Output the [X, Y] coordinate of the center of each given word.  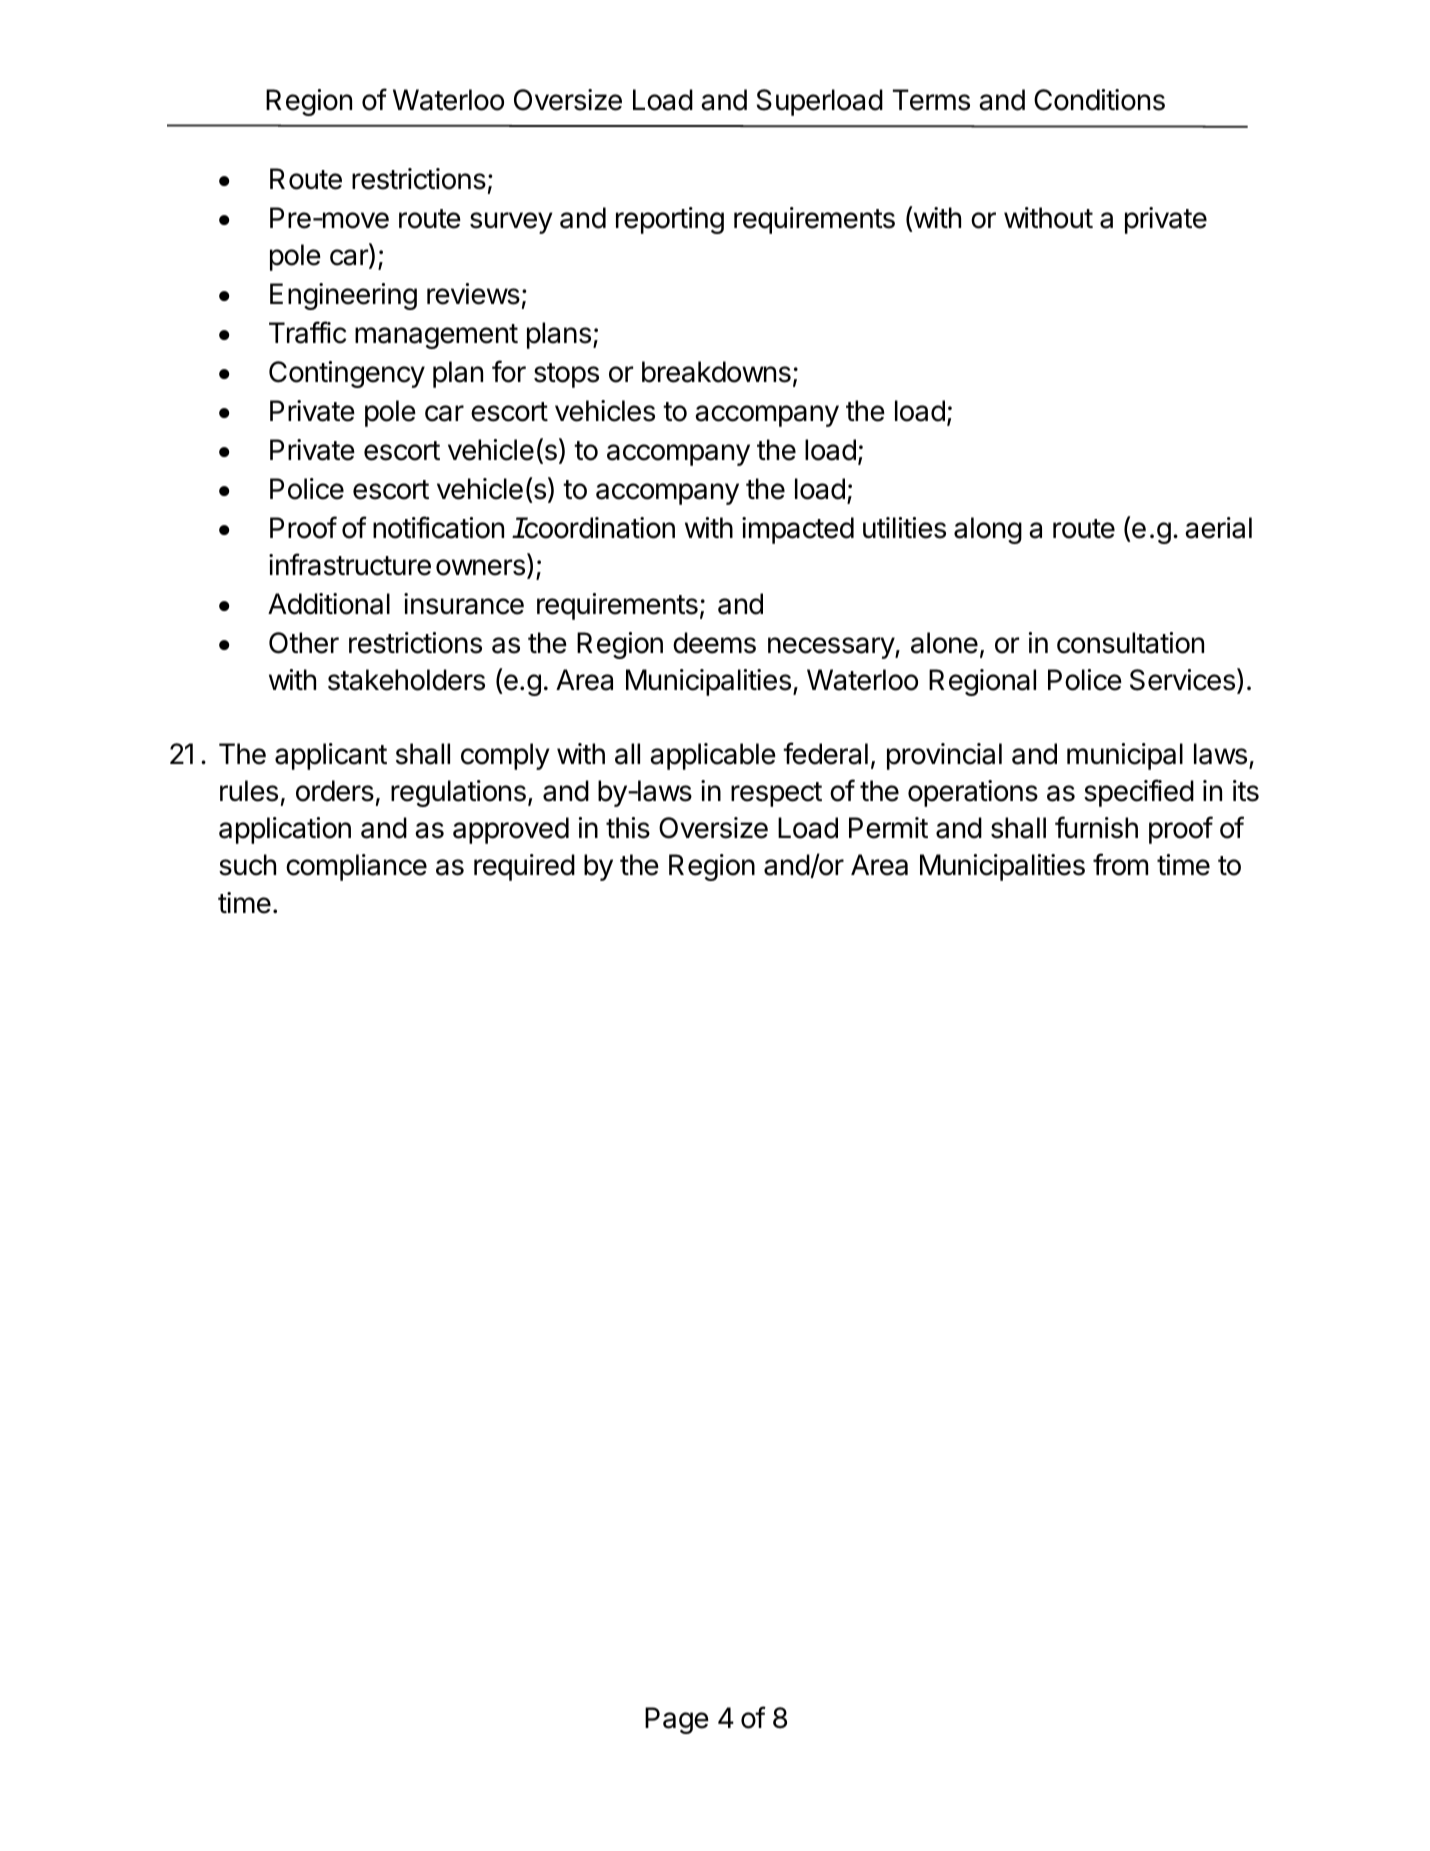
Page [677, 1720]
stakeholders [406, 680]
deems [714, 643]
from [1120, 864]
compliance [356, 867]
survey [511, 223]
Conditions [1099, 100]
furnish [1096, 827]
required [524, 867]
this [628, 828]
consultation [1130, 643]
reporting [670, 220]
